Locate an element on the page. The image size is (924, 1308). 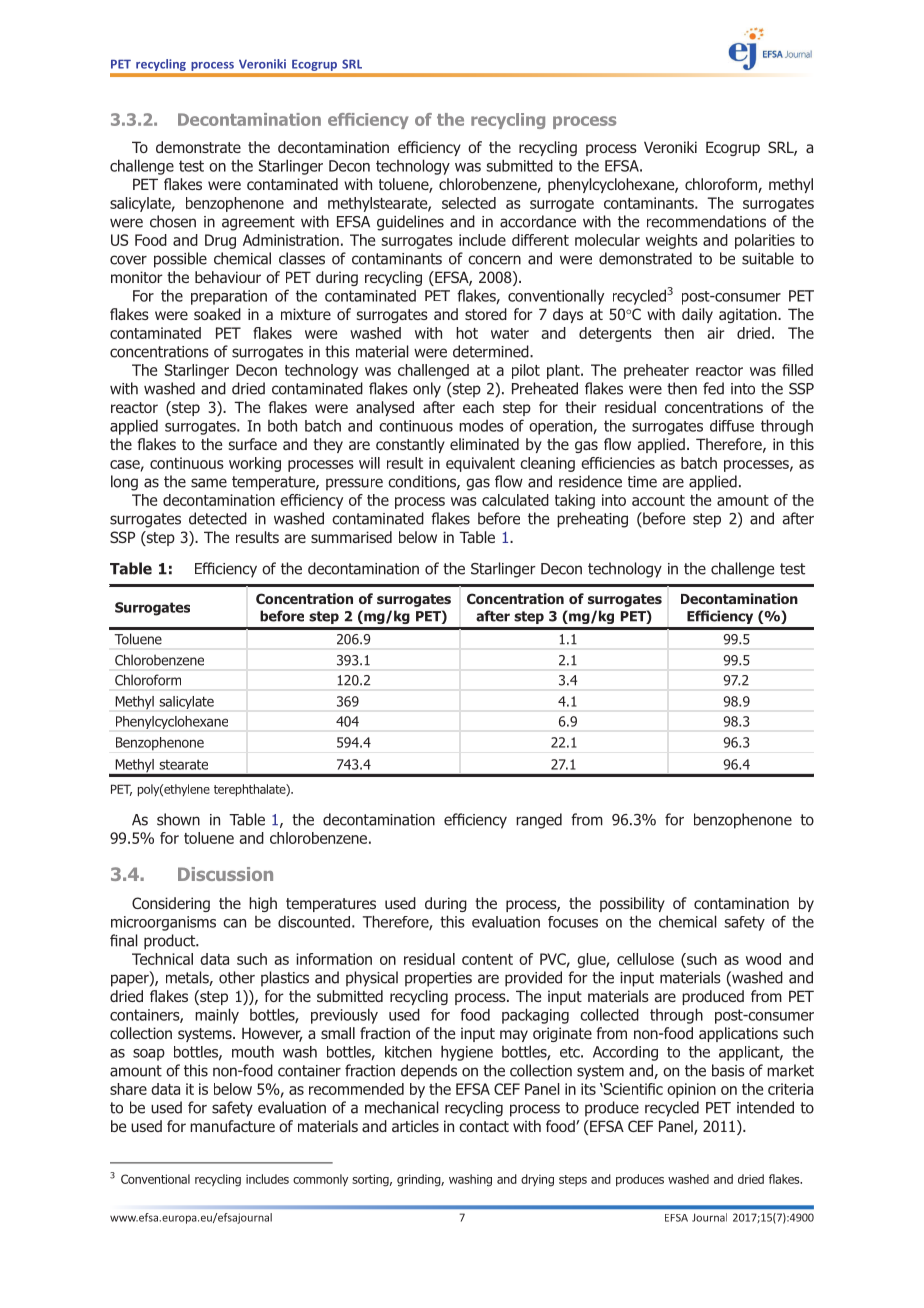
account is located at coordinates (658, 500).
